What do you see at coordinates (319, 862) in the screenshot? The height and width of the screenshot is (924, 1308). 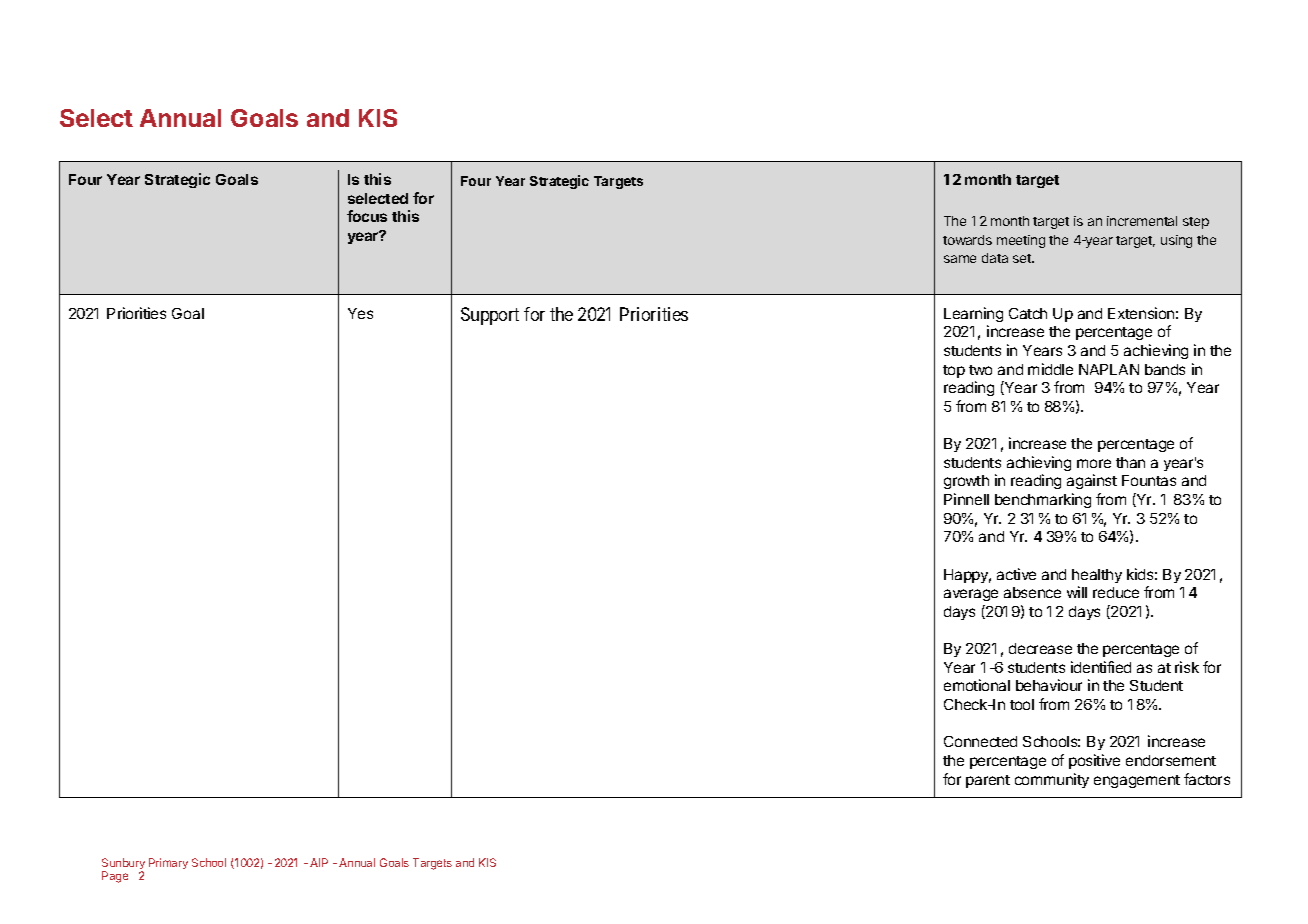 I see `AIP` at bounding box center [319, 862].
